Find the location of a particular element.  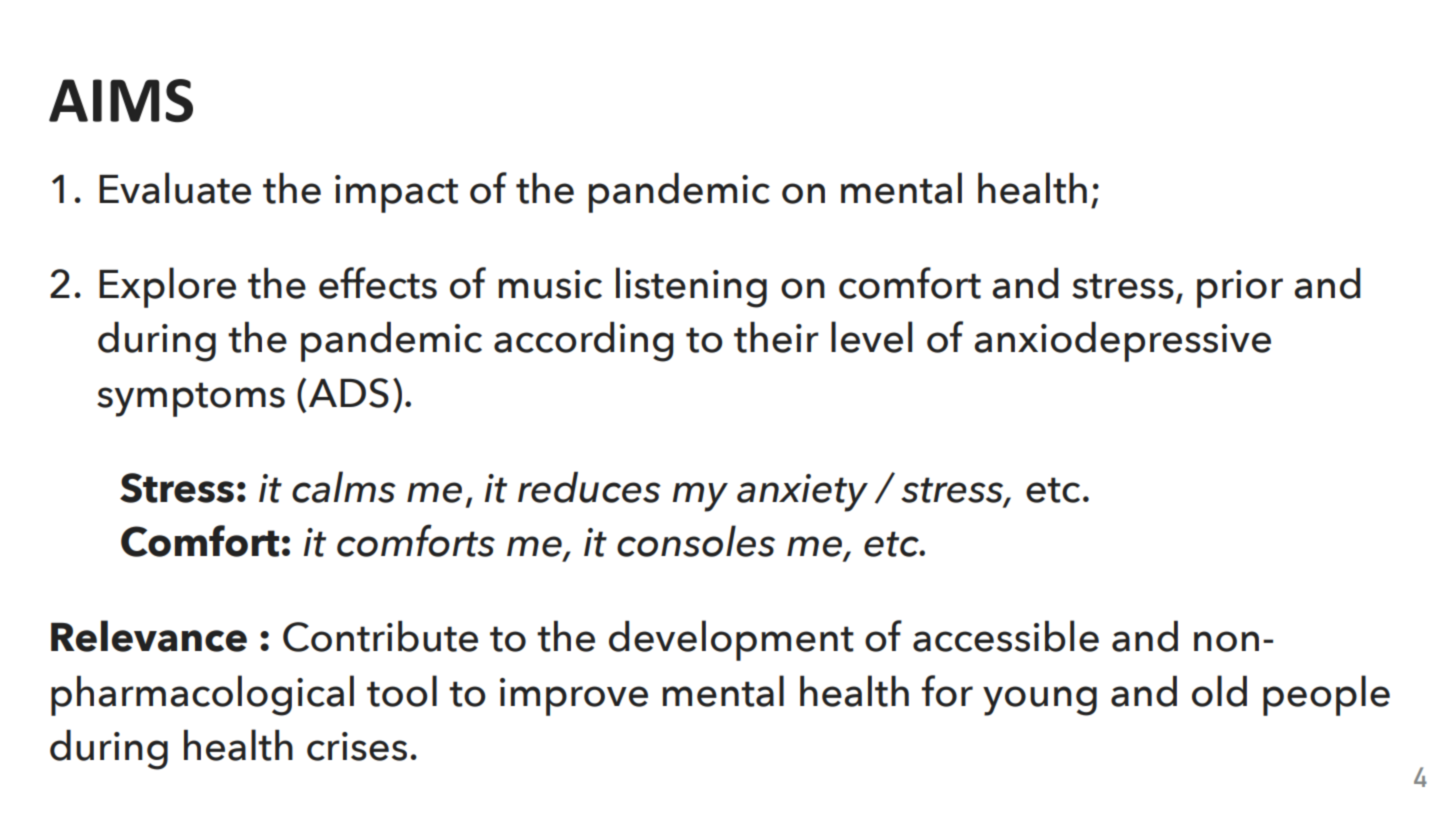

calms is located at coordinates (344, 487).
